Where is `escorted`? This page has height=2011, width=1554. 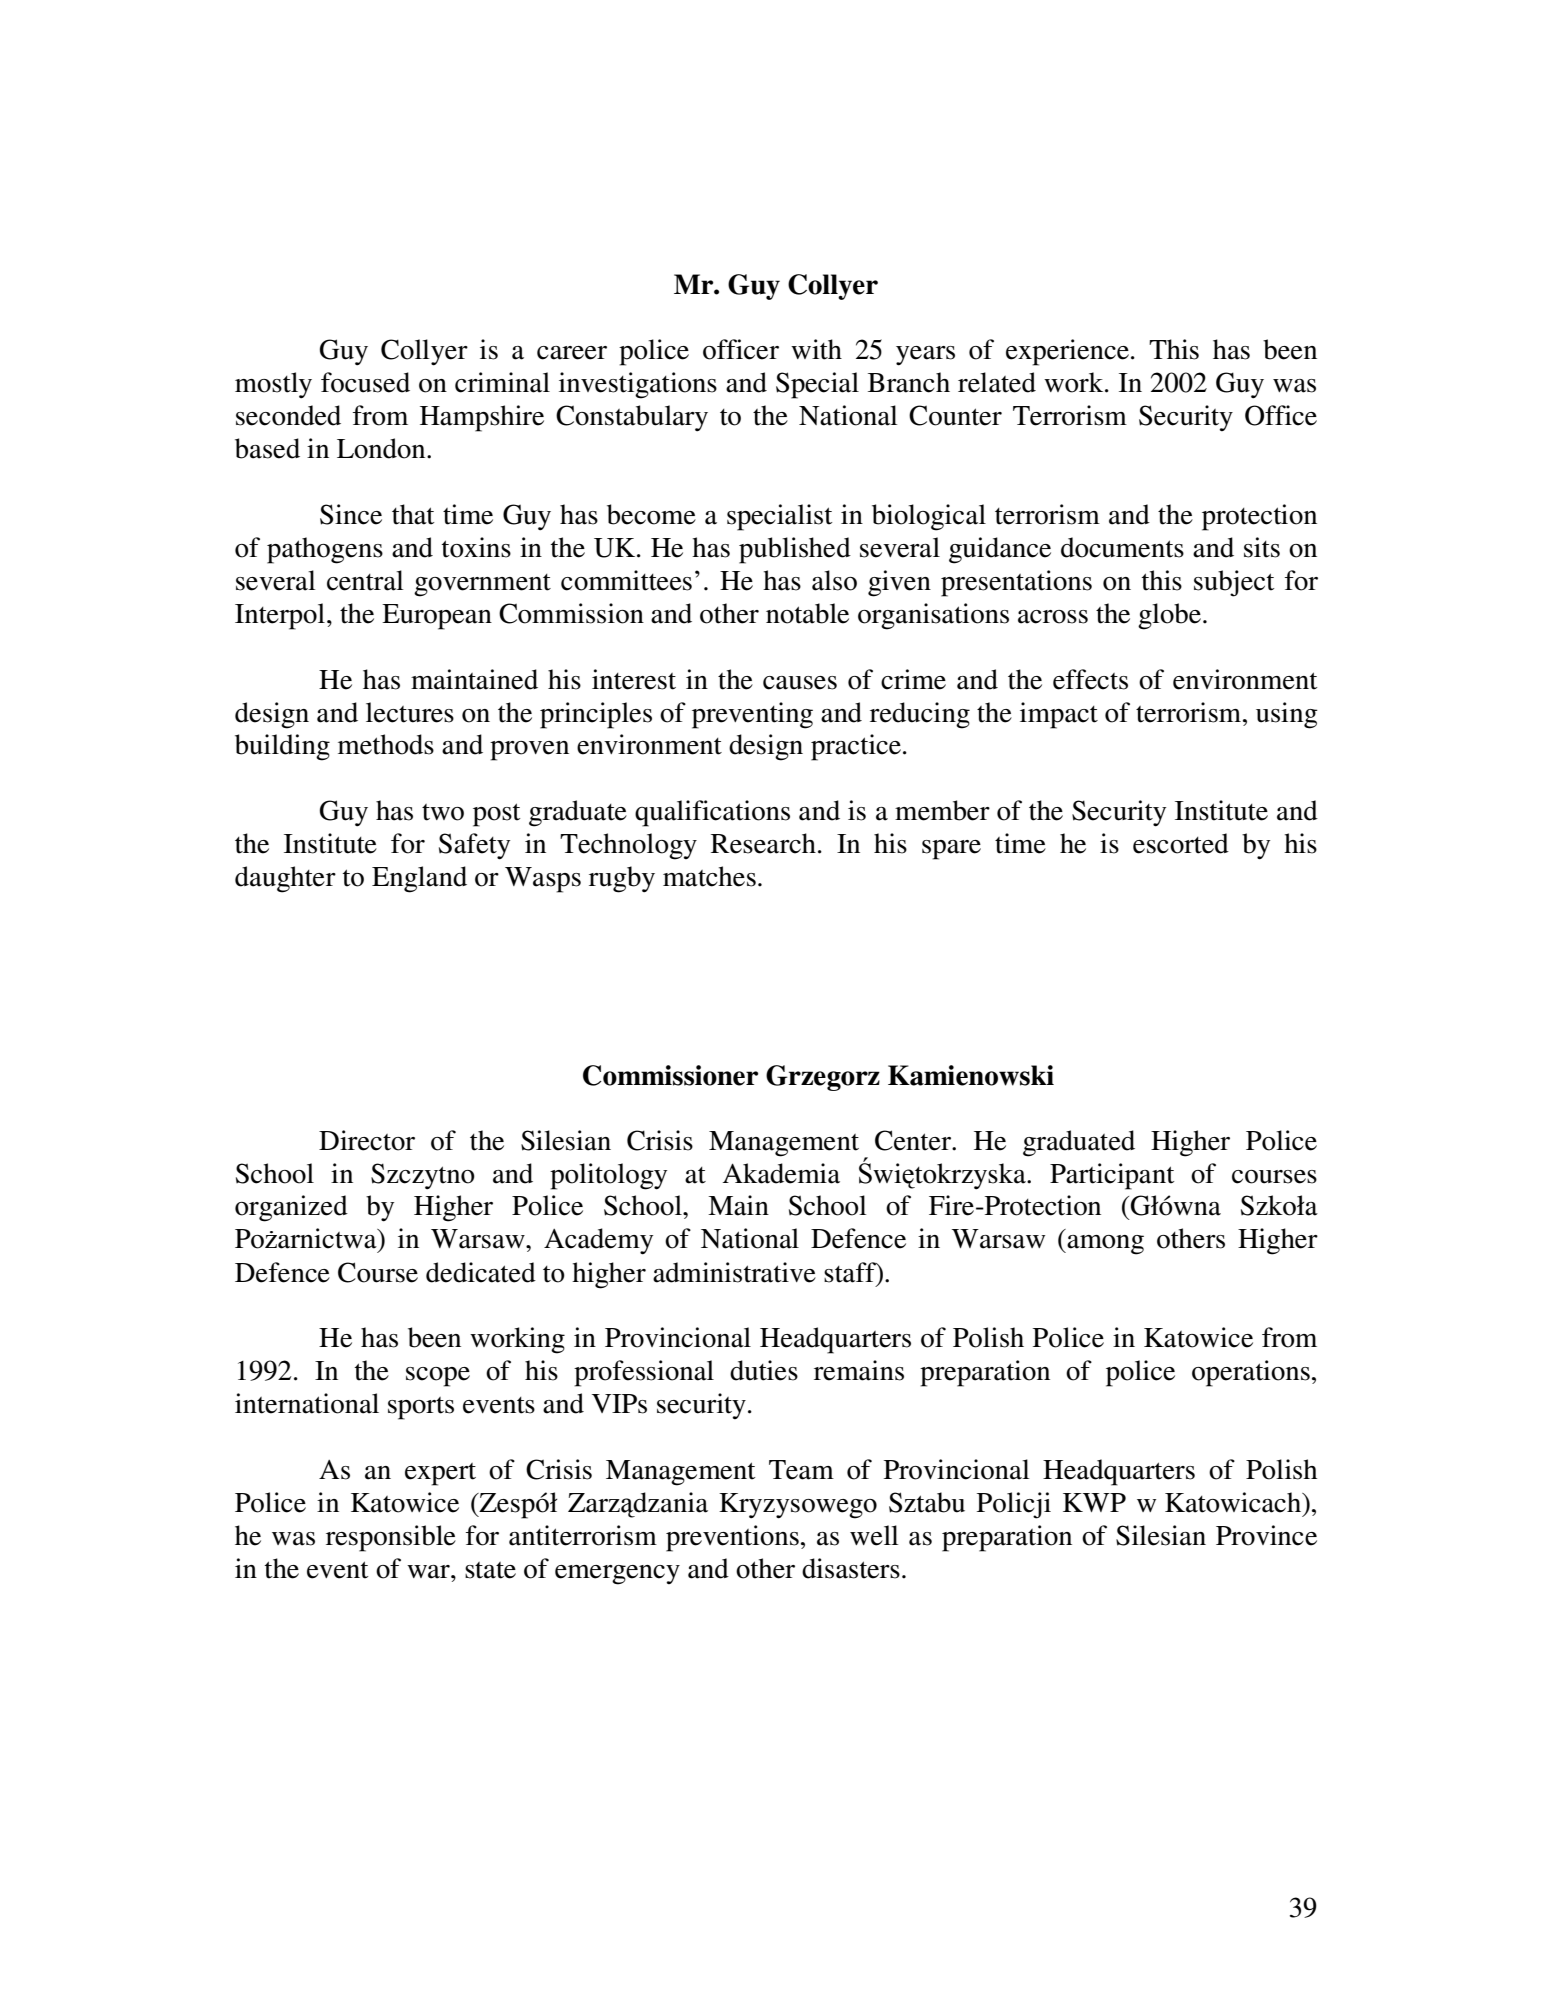 escorted is located at coordinates (1181, 843).
